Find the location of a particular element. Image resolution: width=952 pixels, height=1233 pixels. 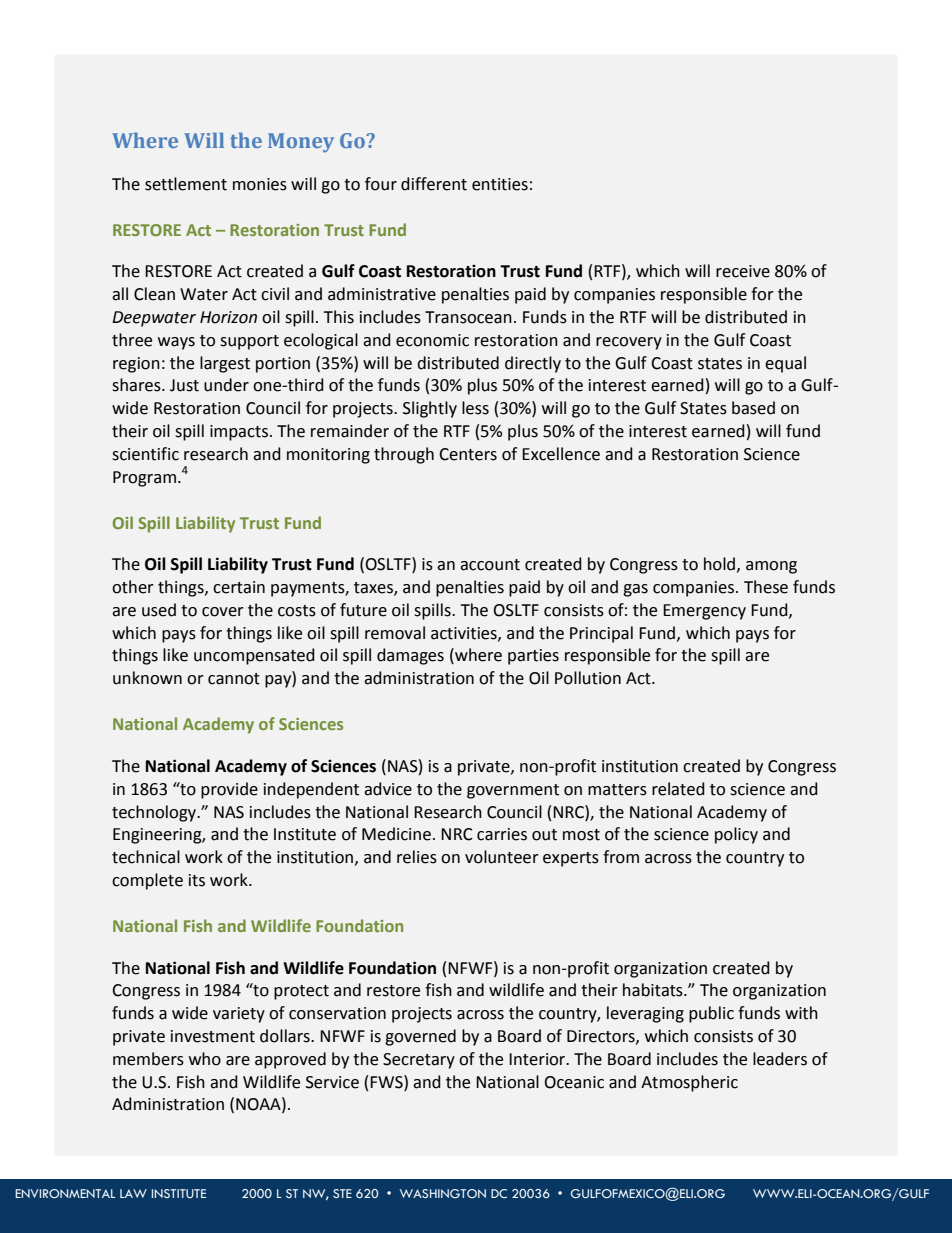

receive is located at coordinates (743, 271).
